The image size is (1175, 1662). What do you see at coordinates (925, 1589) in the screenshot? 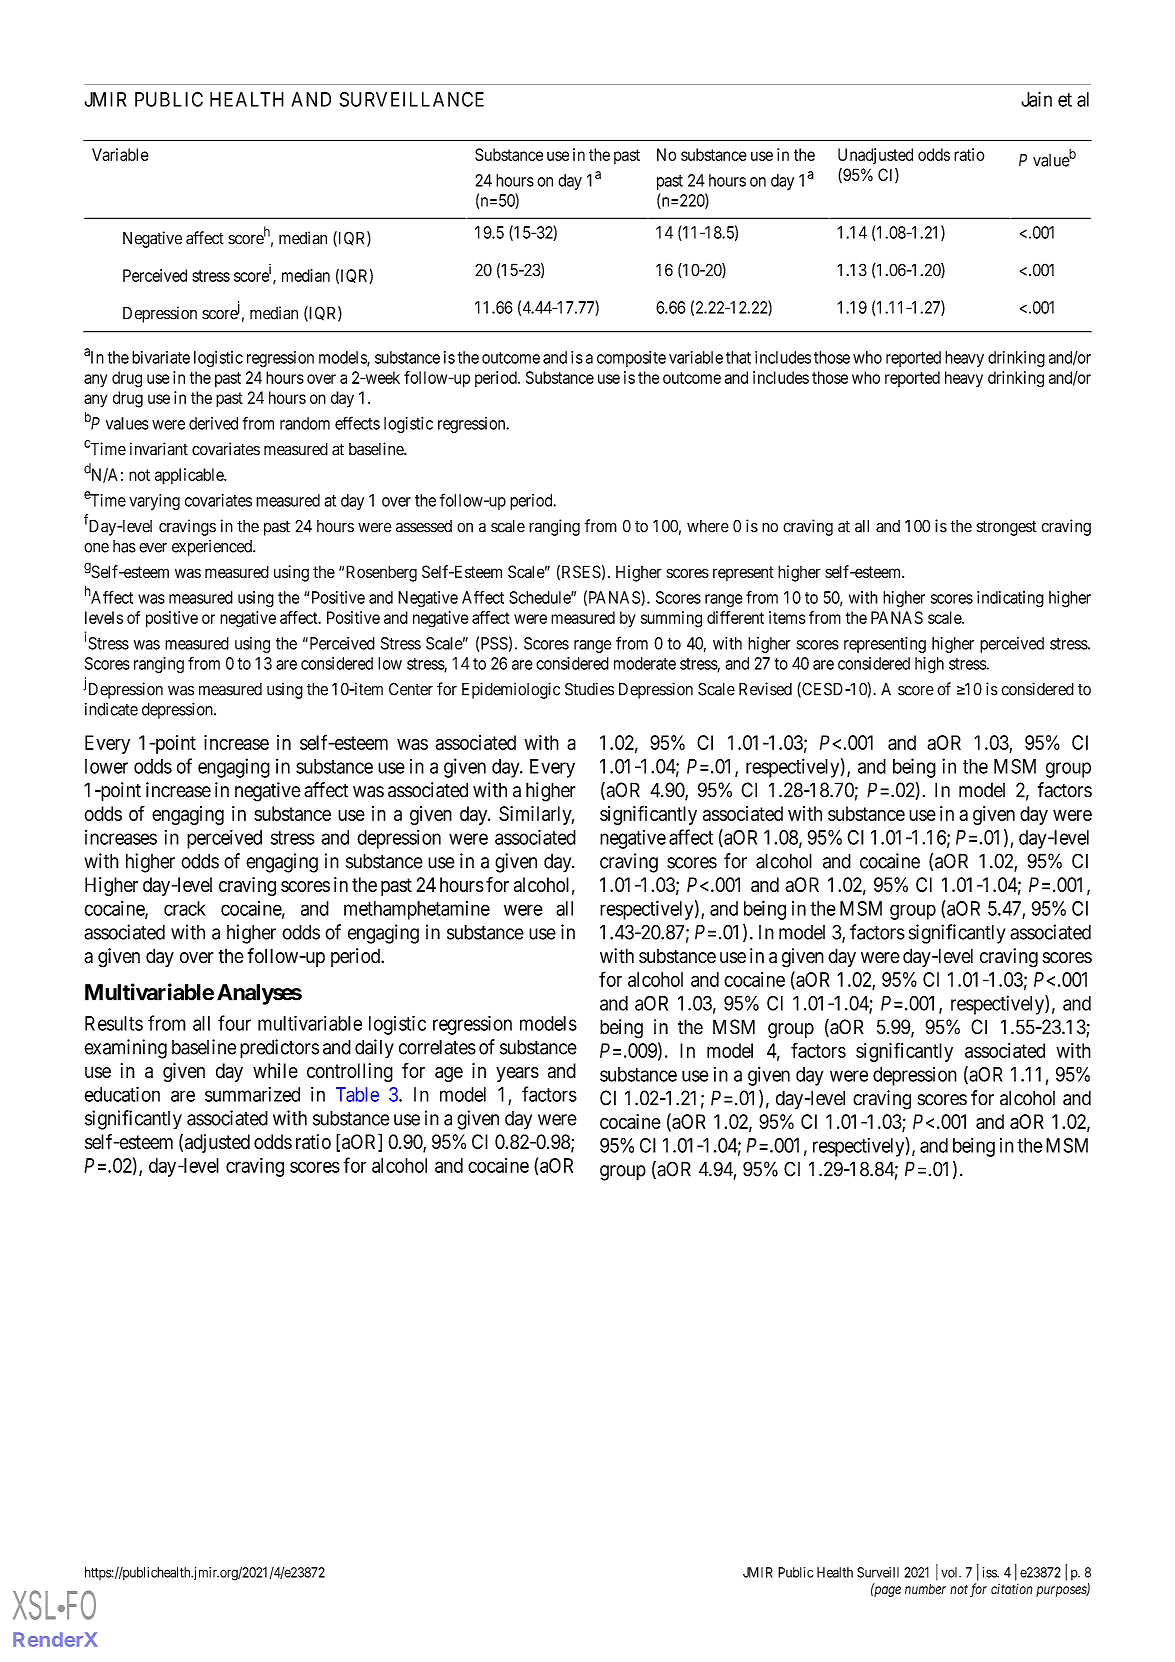
I see `number` at bounding box center [925, 1589].
